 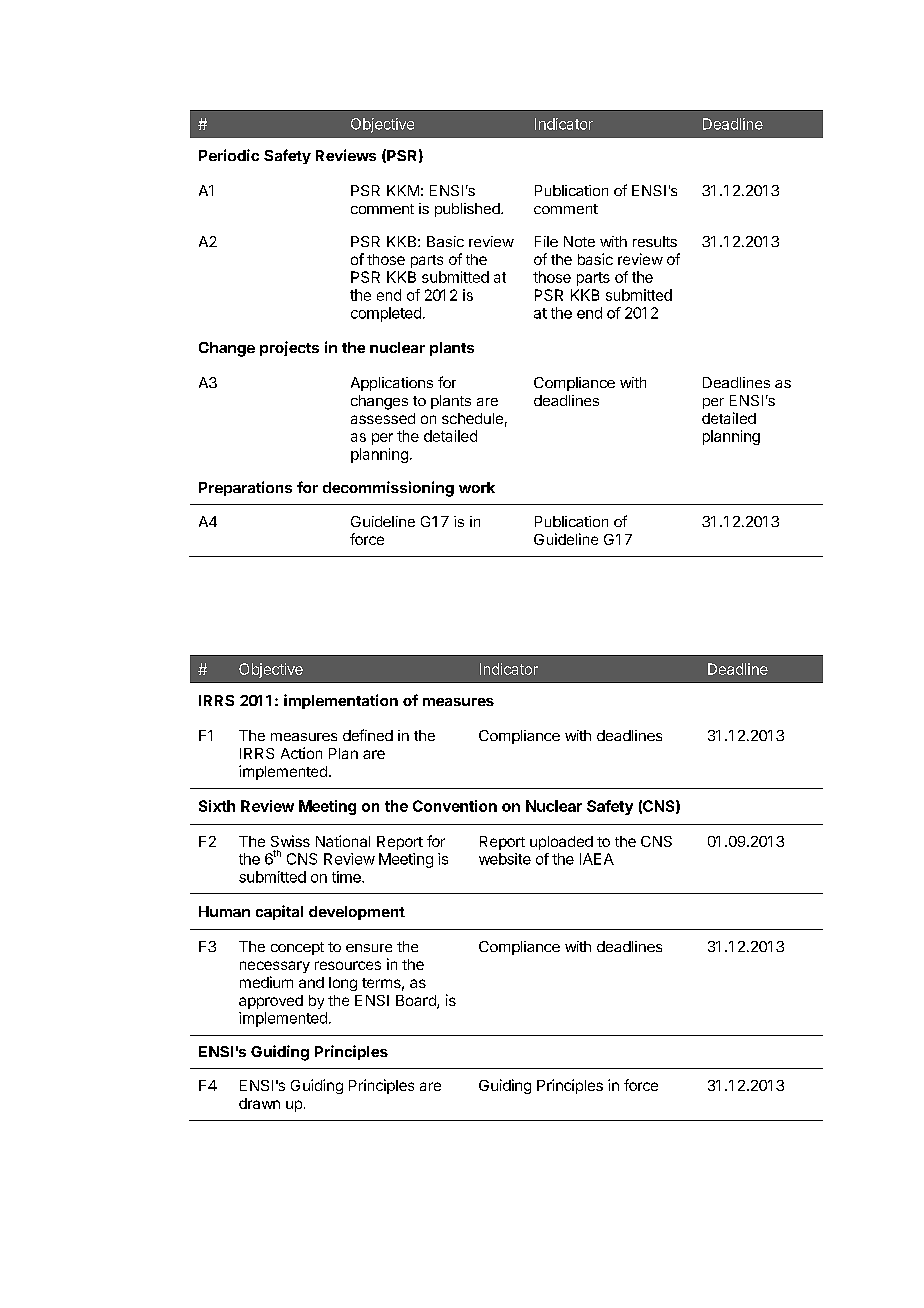 I want to click on schedule, so click(x=472, y=418).
